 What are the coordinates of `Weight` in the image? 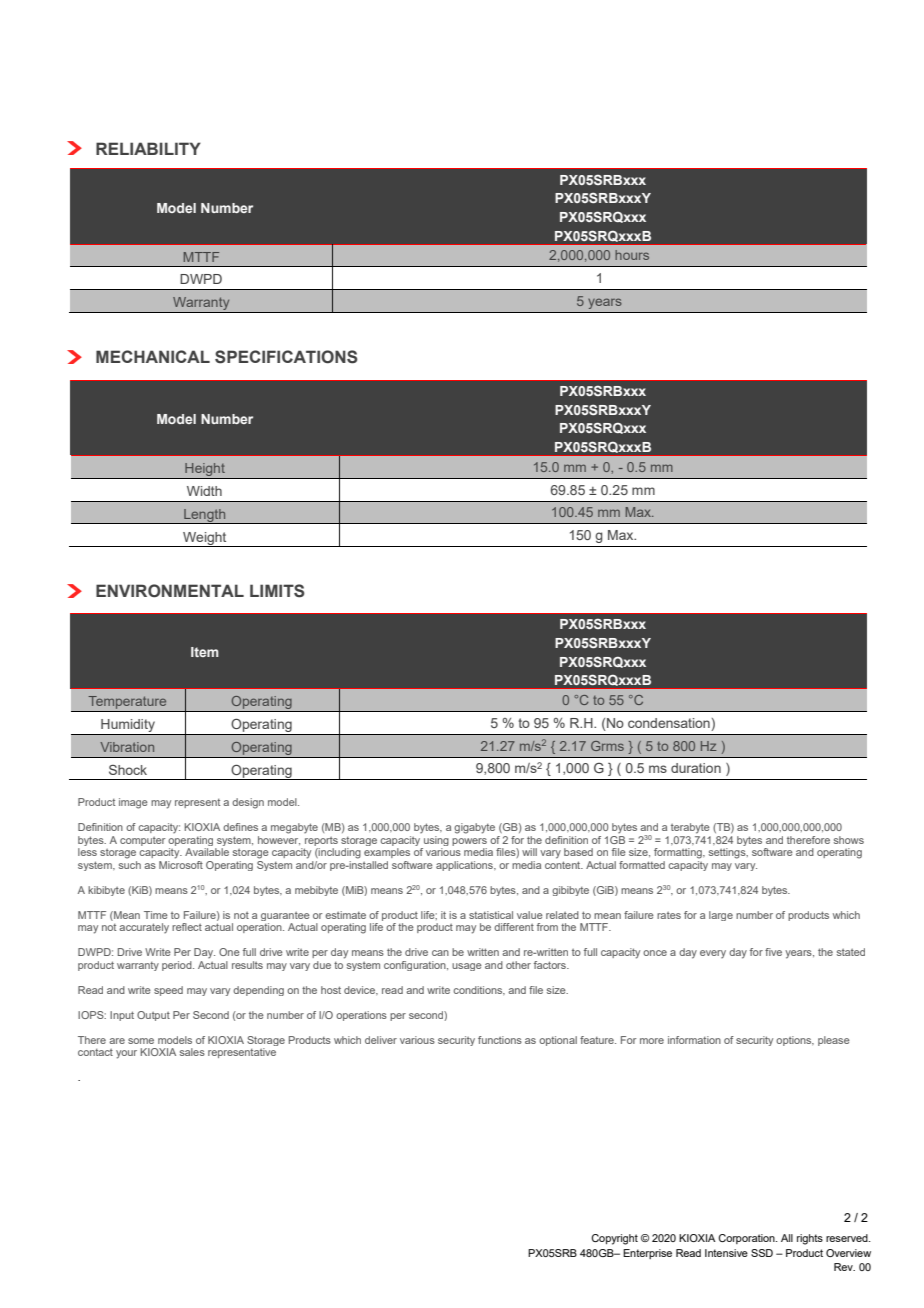 It's located at (205, 539).
